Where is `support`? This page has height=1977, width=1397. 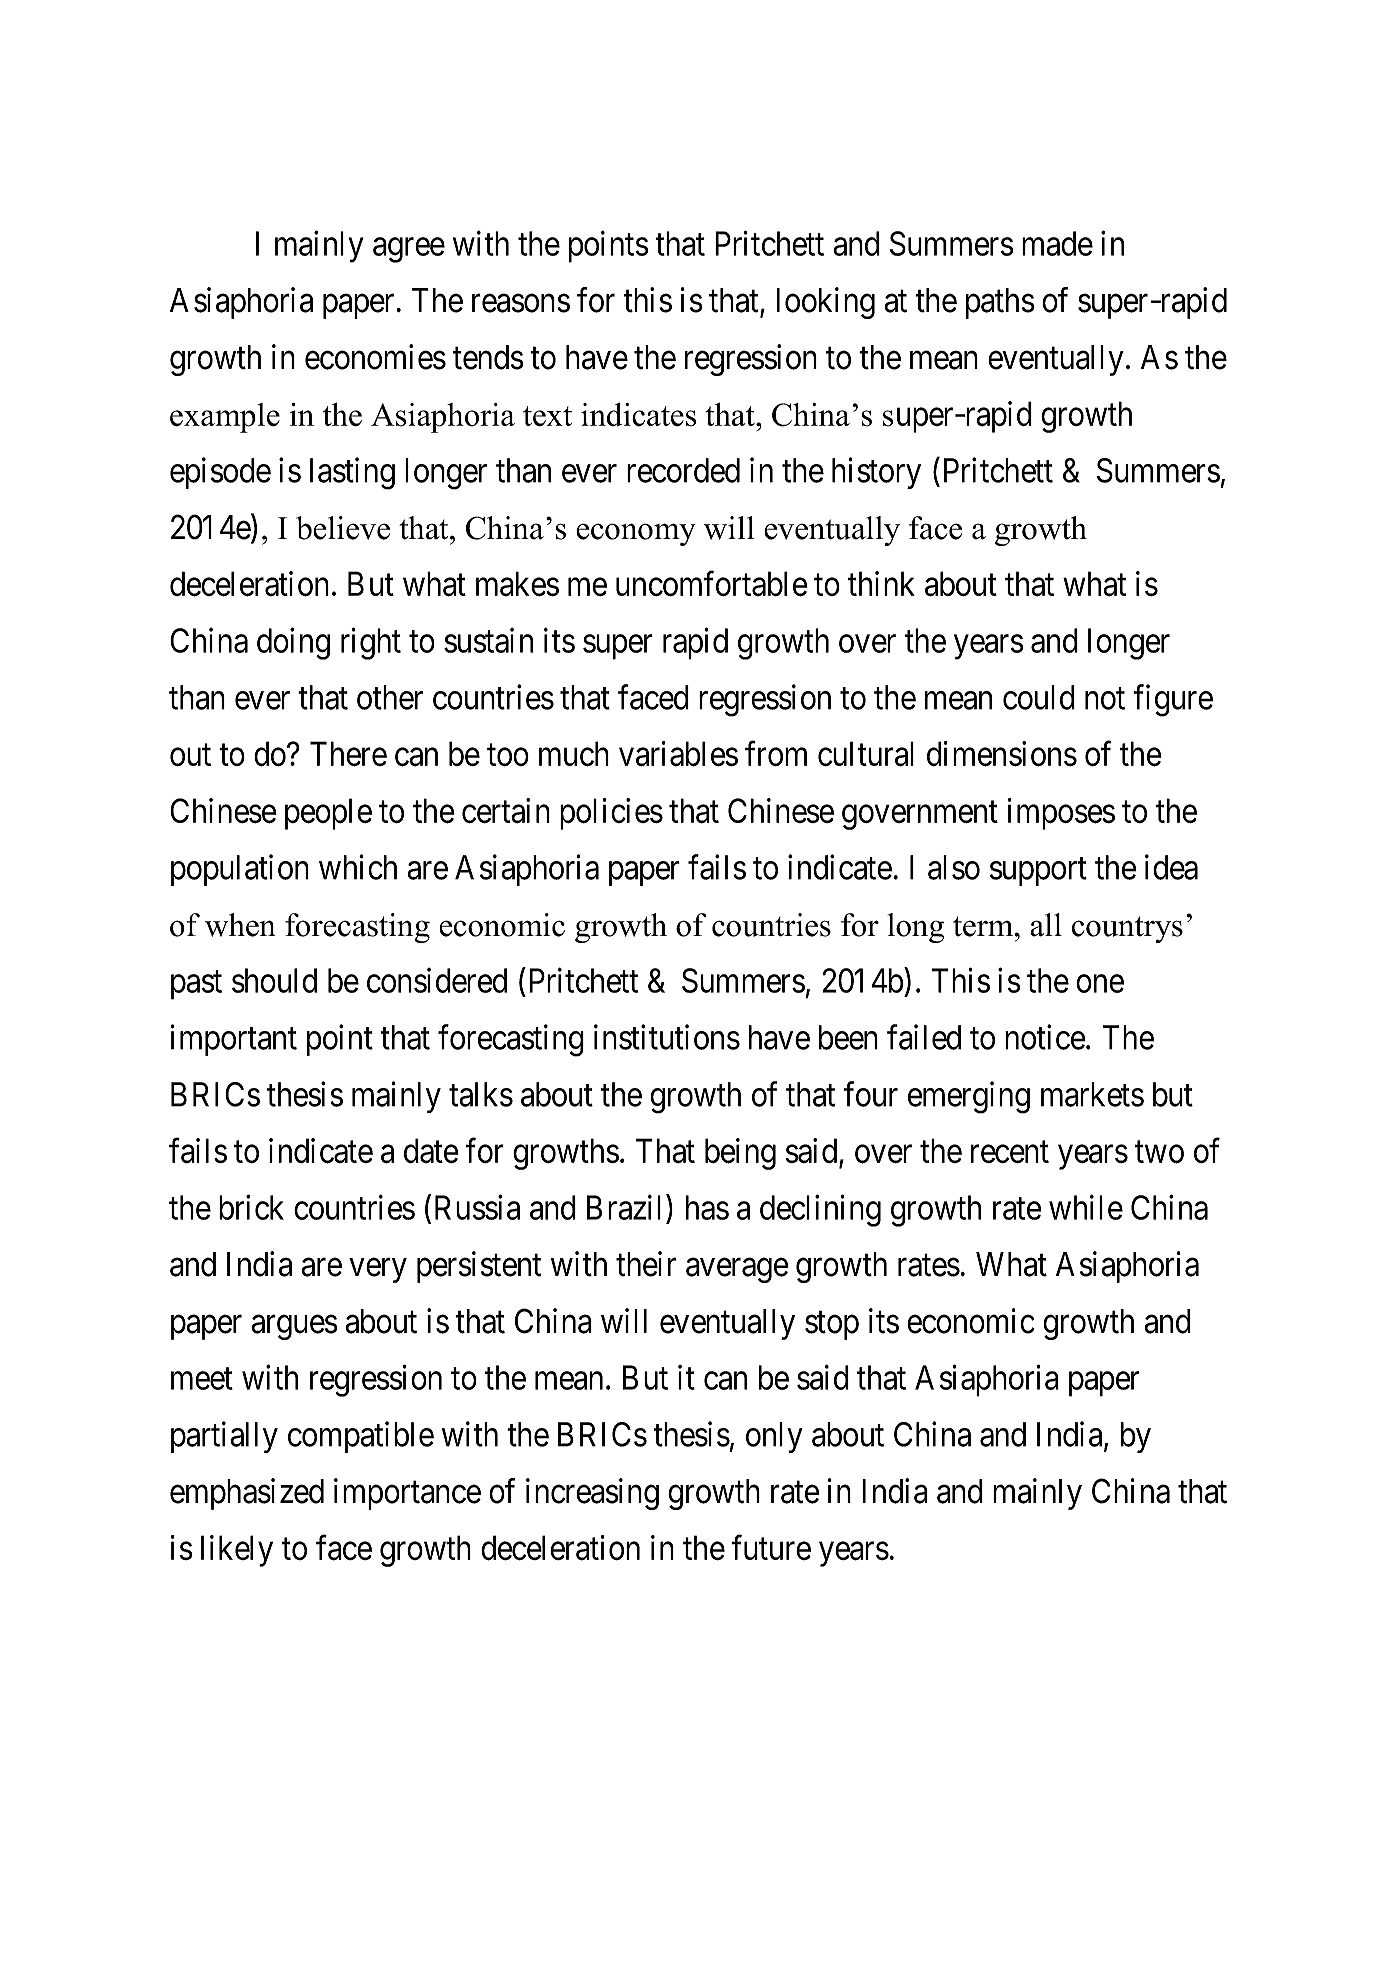 support is located at coordinates (1038, 872).
